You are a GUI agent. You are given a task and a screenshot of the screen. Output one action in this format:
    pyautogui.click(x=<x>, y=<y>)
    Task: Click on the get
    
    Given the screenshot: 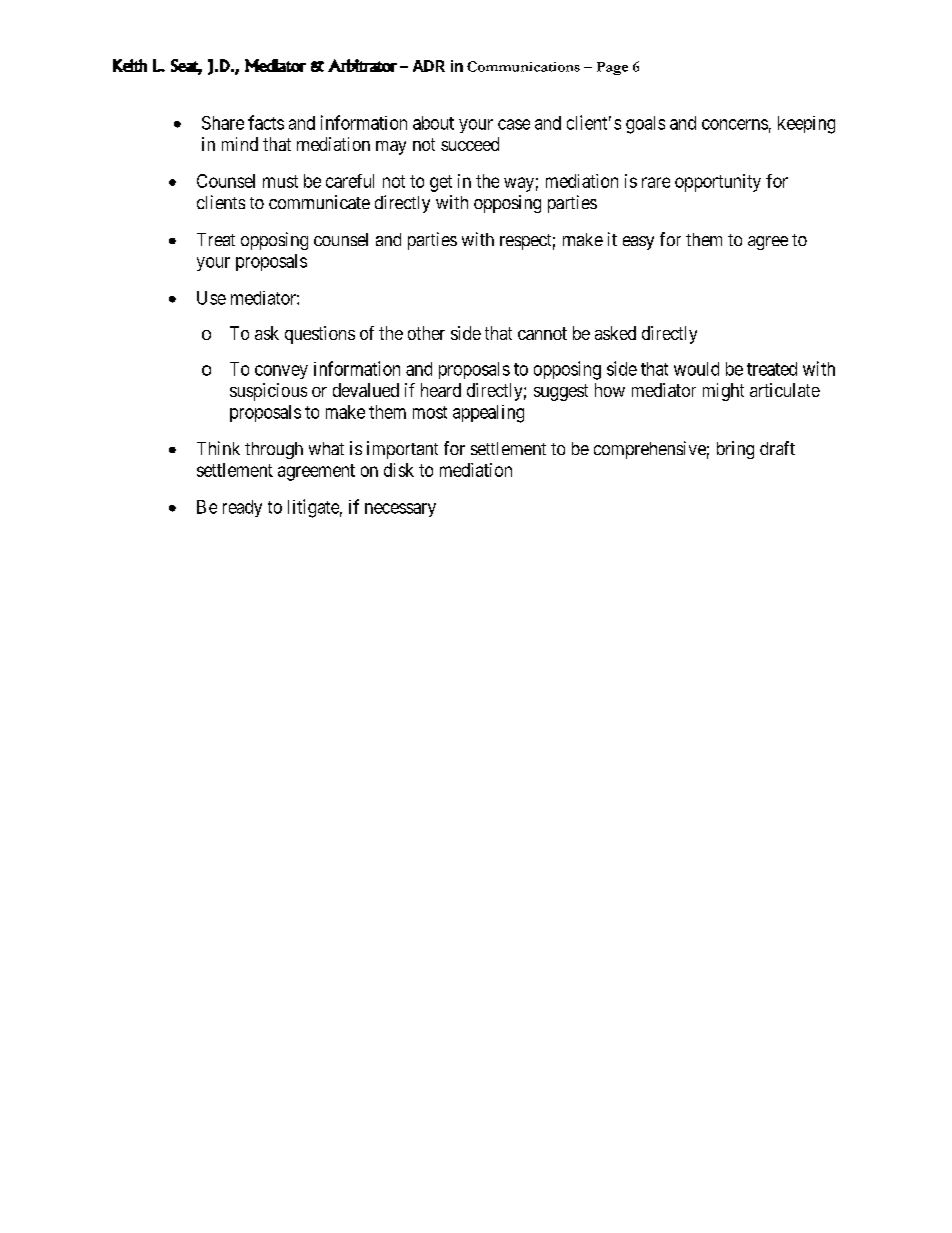 What is the action you would take?
    pyautogui.click(x=441, y=183)
